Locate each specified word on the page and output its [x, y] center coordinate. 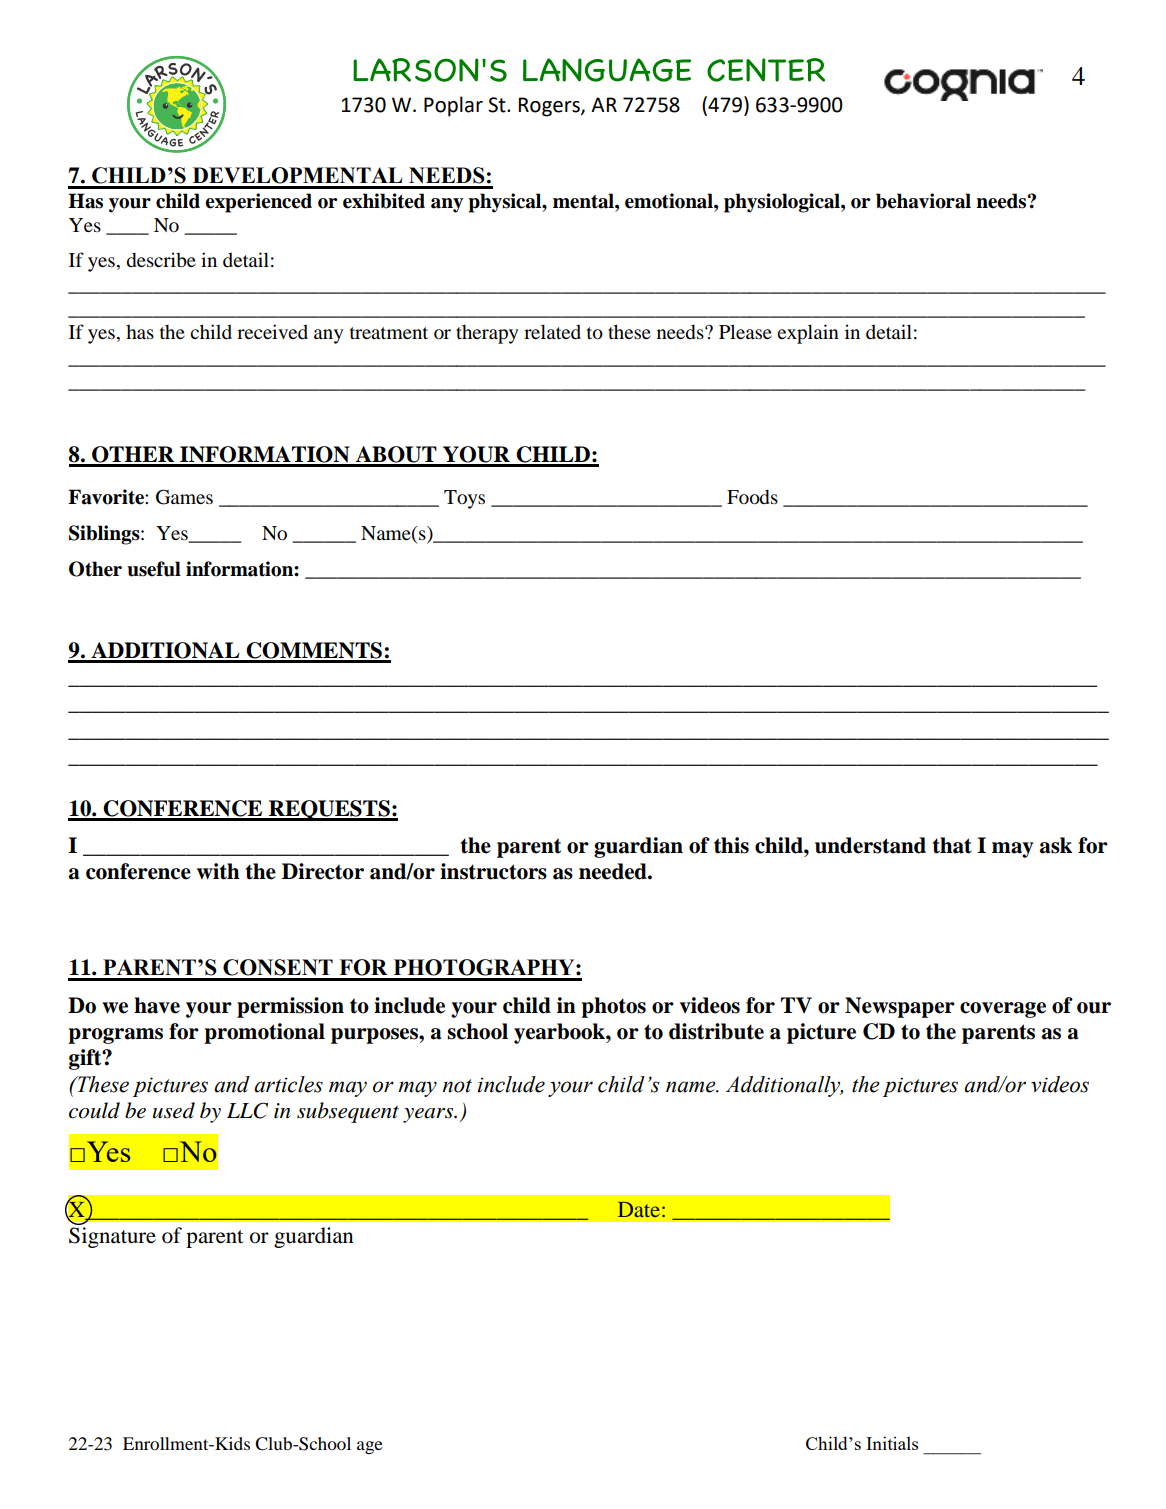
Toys [464, 499]
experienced [258, 203]
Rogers [550, 107]
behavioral [923, 201]
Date [639, 1209]
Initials [892, 1443]
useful [154, 569]
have [157, 1005]
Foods [752, 497]
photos [613, 1007]
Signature [112, 1237]
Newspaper [900, 1007]
